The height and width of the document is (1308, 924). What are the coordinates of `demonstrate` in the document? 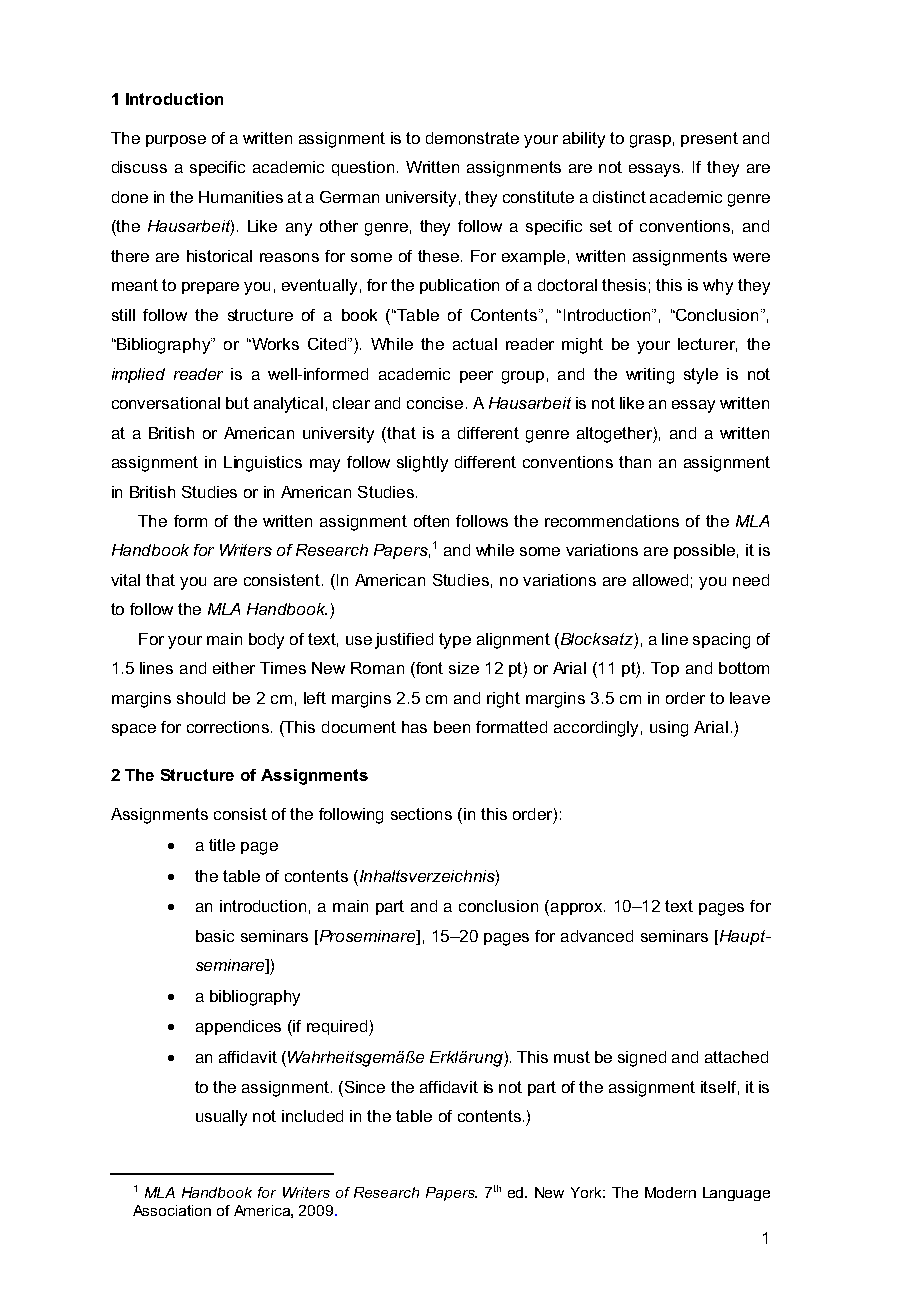 It's located at (472, 138).
